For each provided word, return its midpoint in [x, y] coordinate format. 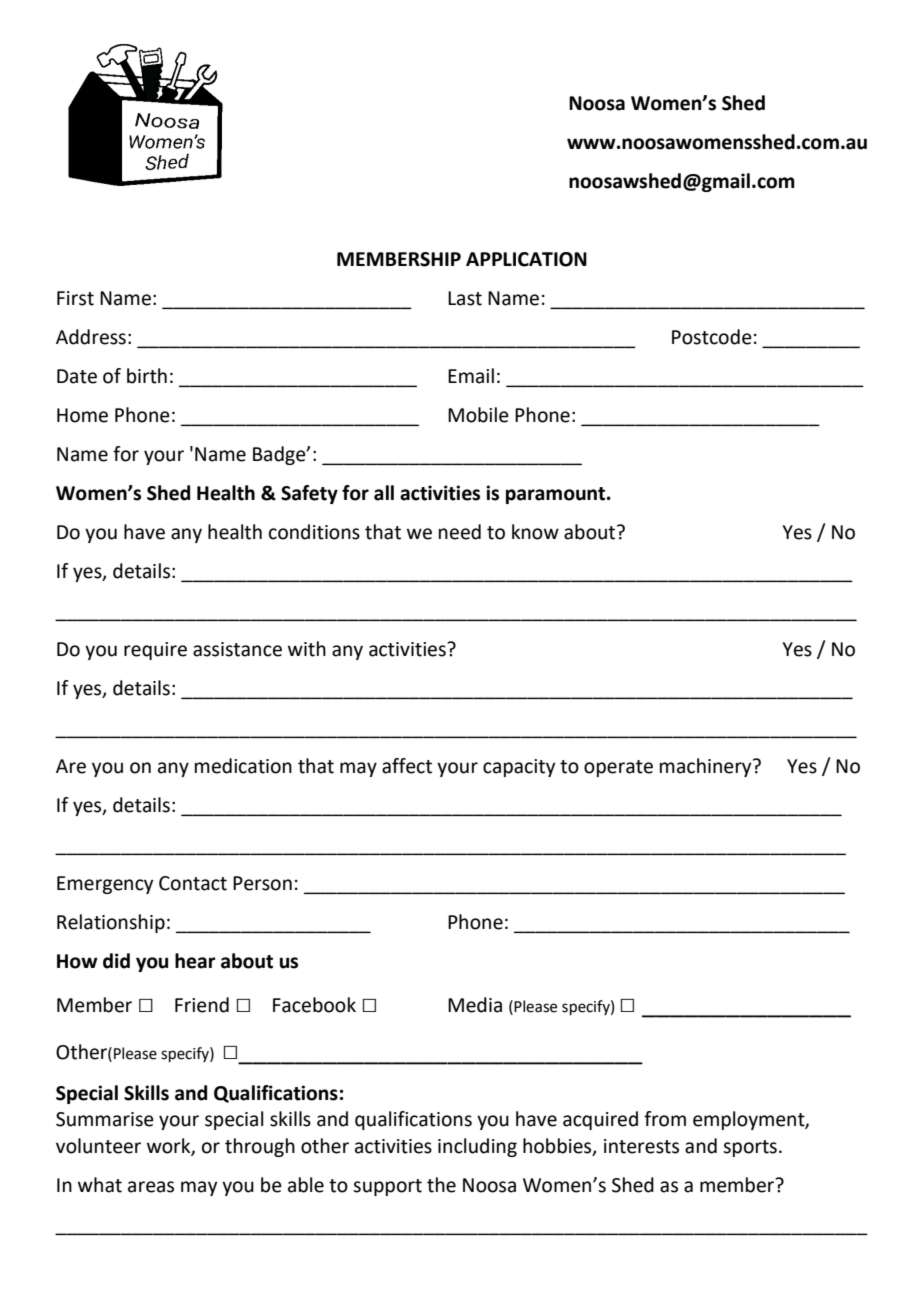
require [155, 651]
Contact [193, 883]
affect [407, 766]
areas [151, 1187]
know [535, 532]
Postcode [712, 337]
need [460, 532]
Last [465, 298]
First [75, 298]
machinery [707, 767]
